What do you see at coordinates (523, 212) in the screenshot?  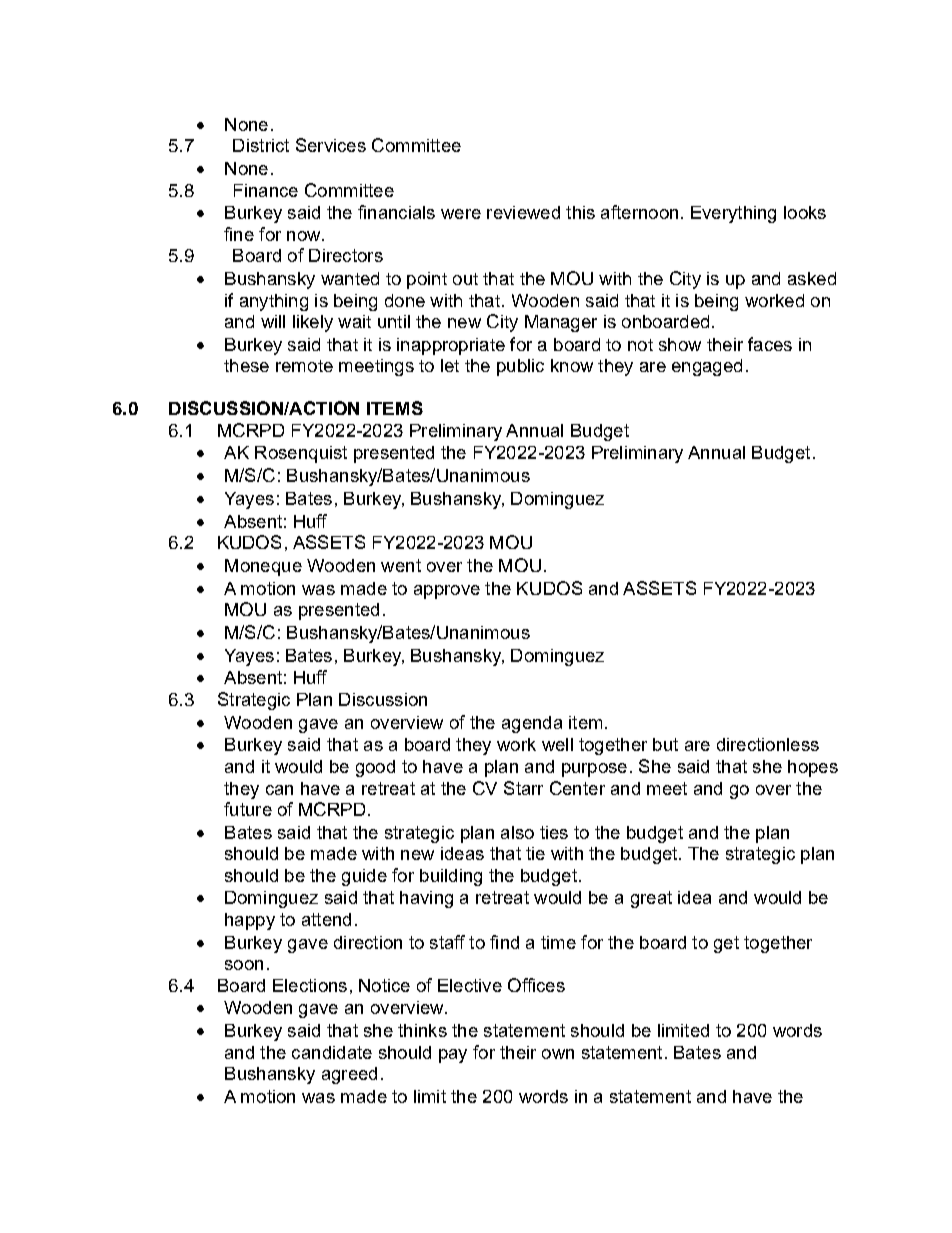 I see `reviewed` at bounding box center [523, 212].
